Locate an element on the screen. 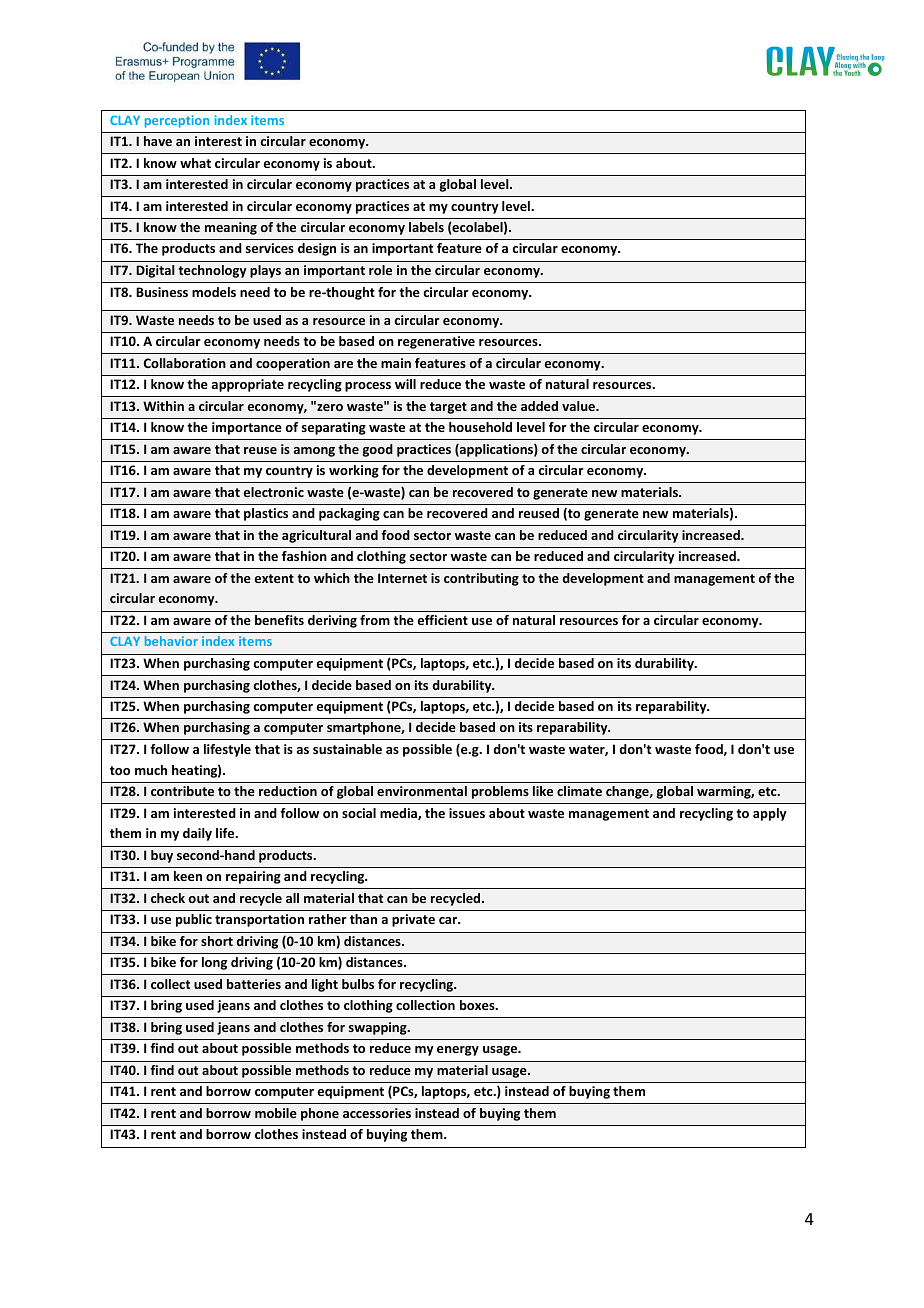 Image resolution: width=924 pixels, height=1308 pixels. behavior is located at coordinates (171, 641).
